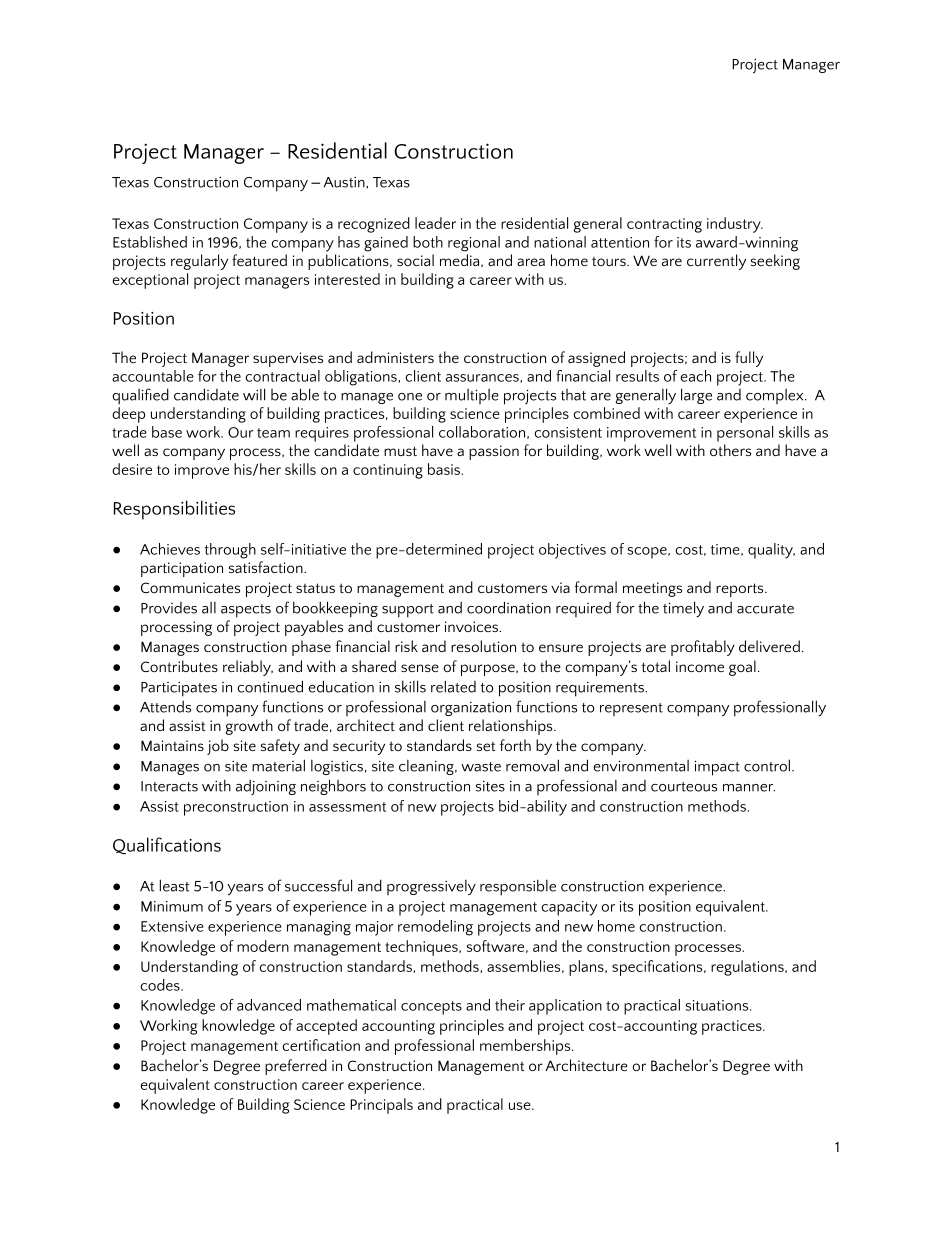 This screenshot has height=1233, width=952. Describe the element at coordinates (435, 223) in the screenshot. I see `leader` at that location.
